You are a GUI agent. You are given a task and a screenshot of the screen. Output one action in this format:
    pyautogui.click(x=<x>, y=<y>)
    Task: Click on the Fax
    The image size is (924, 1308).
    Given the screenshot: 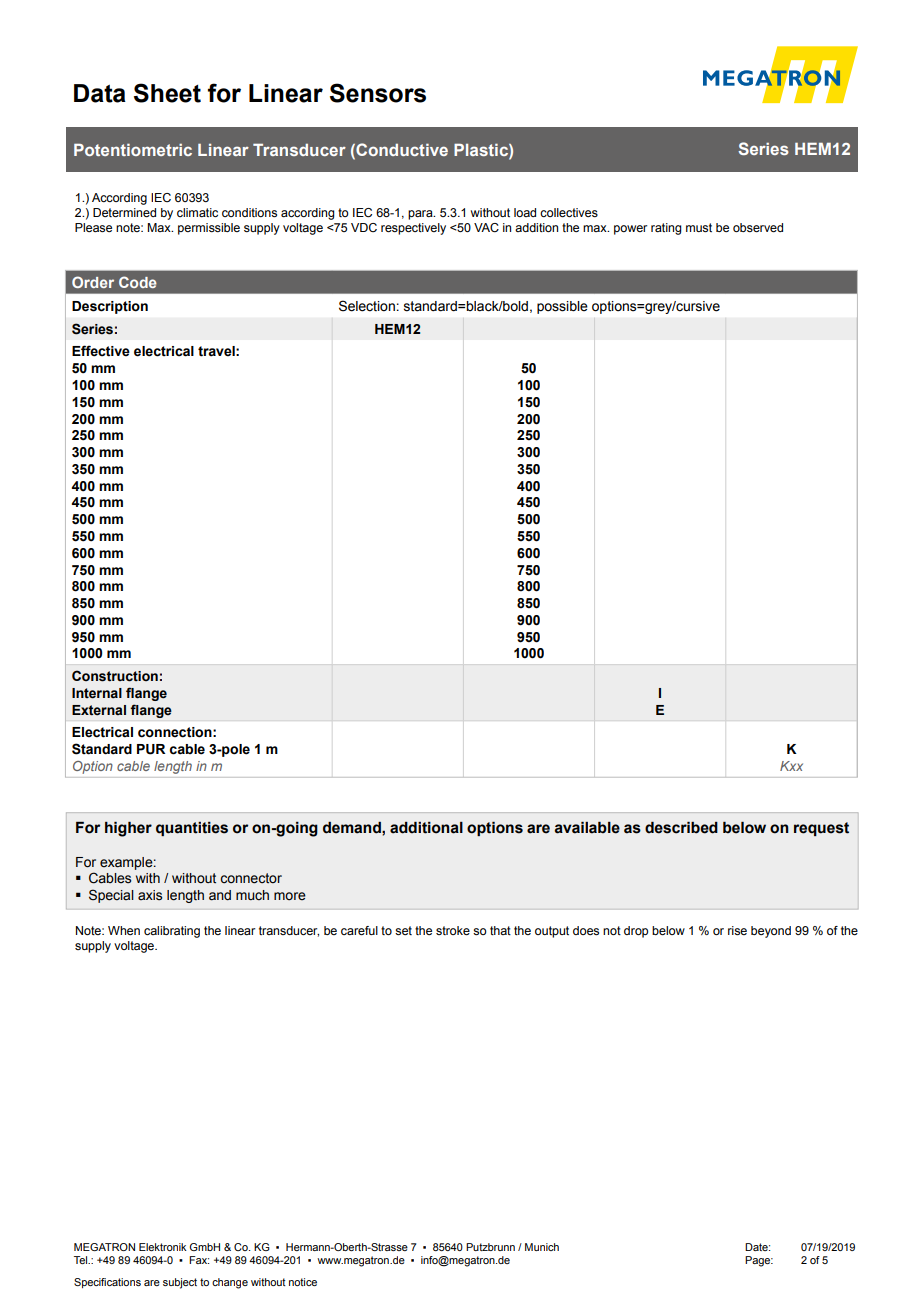 What is the action you would take?
    pyautogui.click(x=199, y=1260)
